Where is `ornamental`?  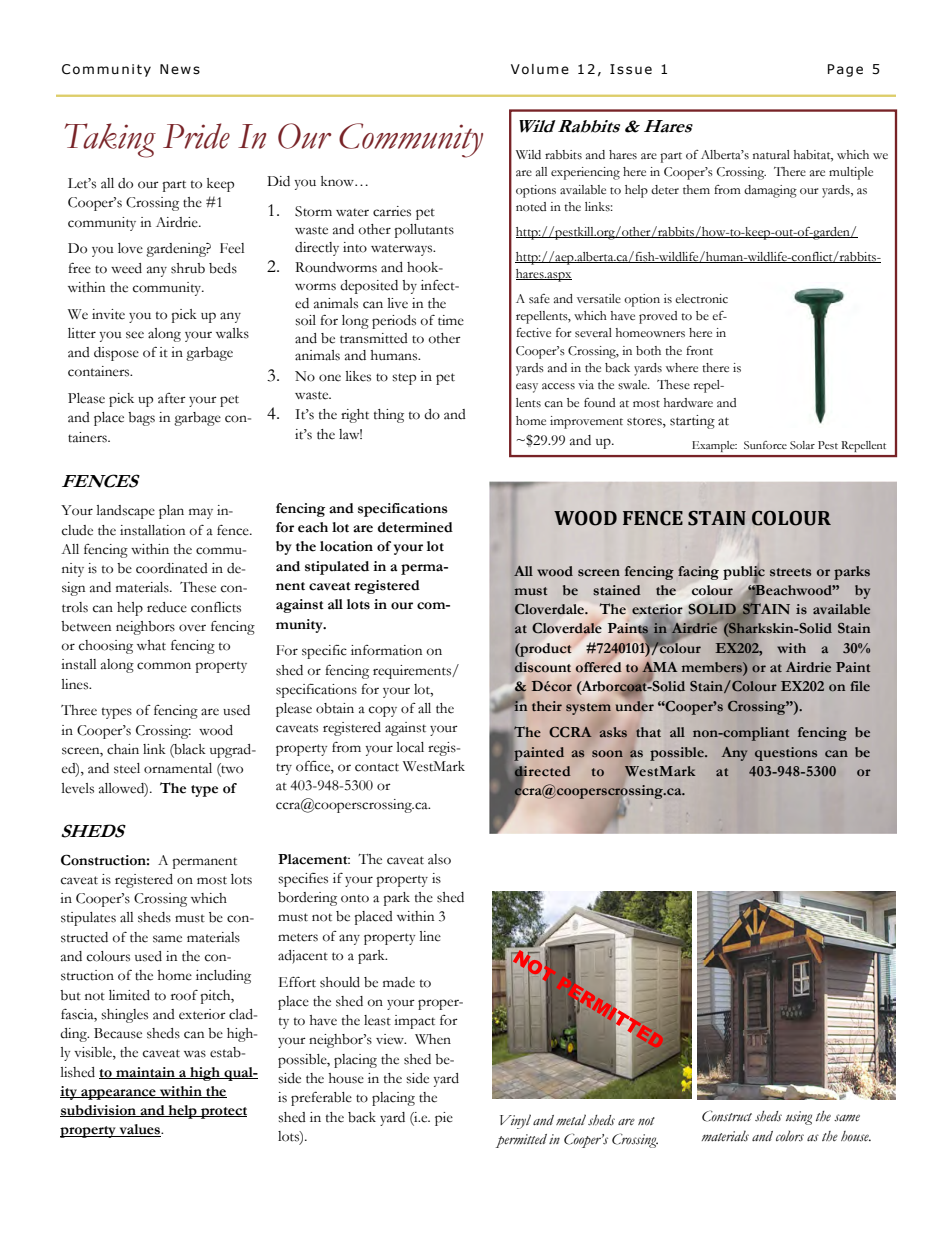
ornamental is located at coordinates (178, 768).
